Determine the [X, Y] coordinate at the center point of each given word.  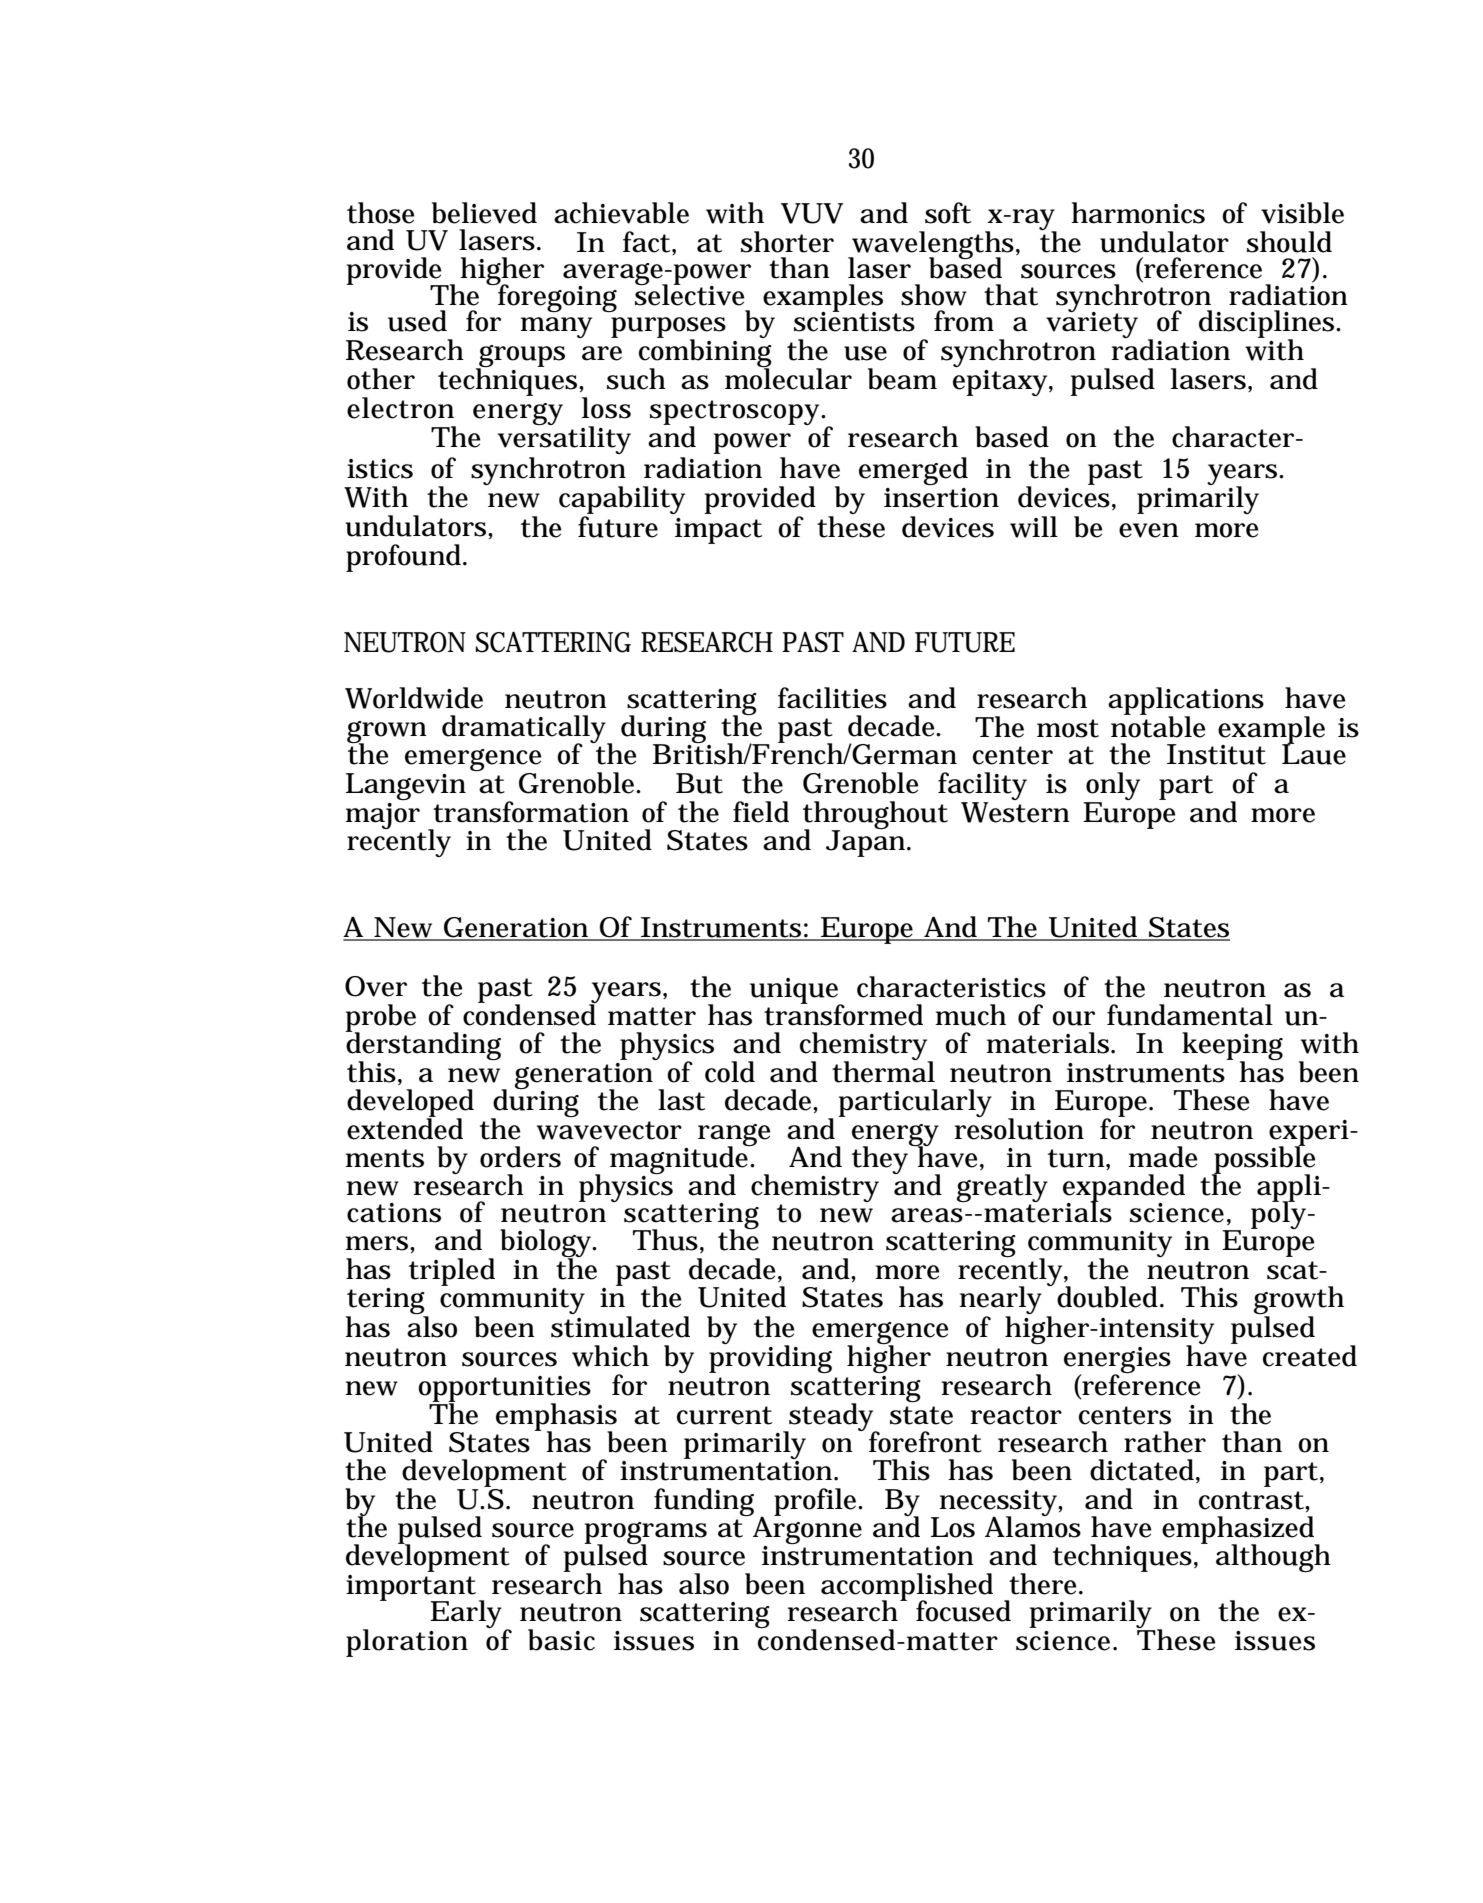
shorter [787, 242]
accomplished [907, 1588]
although [1273, 1558]
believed [484, 213]
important [411, 1589]
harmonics [1138, 213]
